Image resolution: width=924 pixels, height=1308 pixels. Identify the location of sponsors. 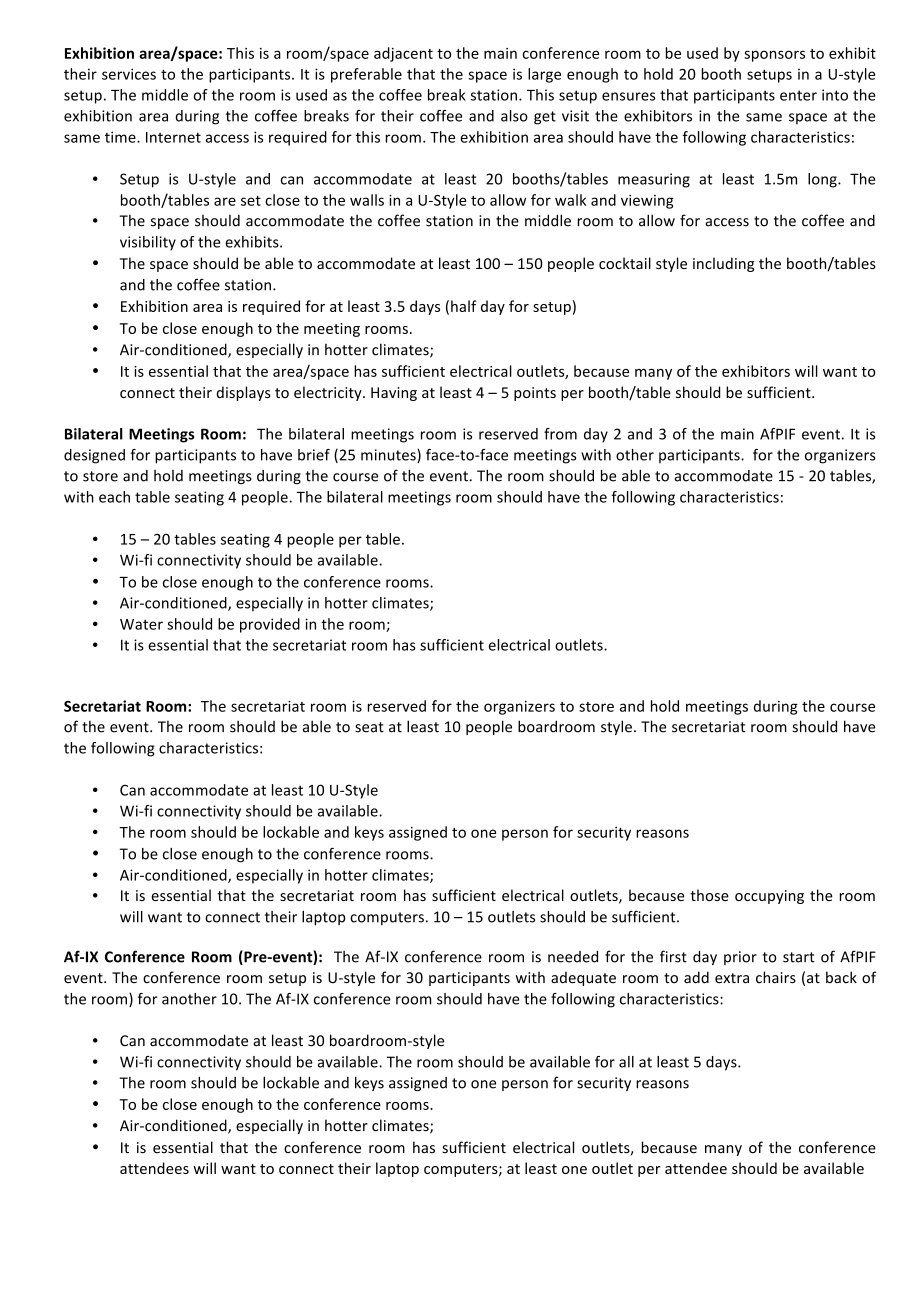
(774, 56).
